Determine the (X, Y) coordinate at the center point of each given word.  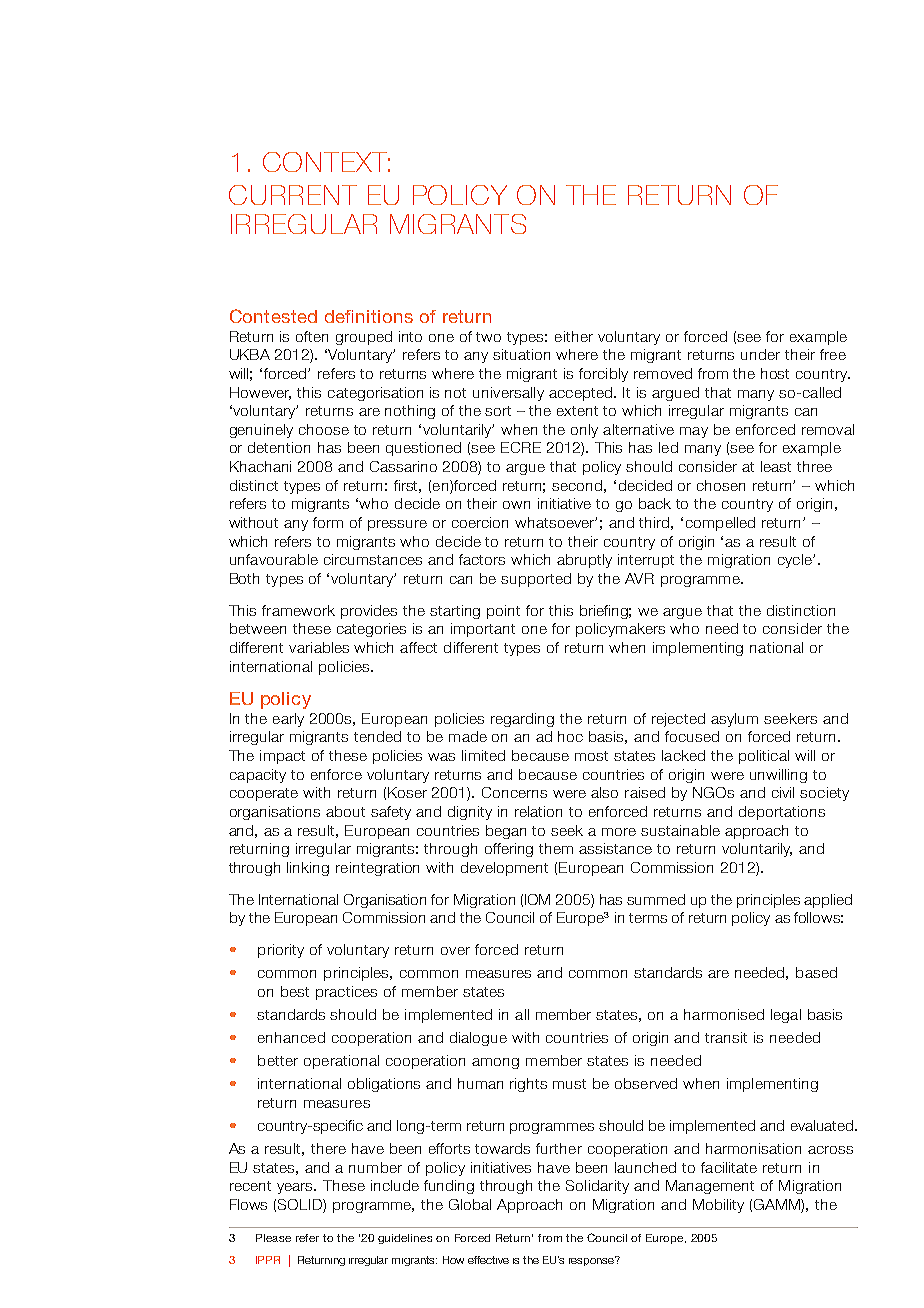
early (288, 720)
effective (488, 1260)
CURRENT (293, 195)
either (574, 336)
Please (273, 1238)
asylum (734, 720)
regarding (522, 720)
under (760, 354)
